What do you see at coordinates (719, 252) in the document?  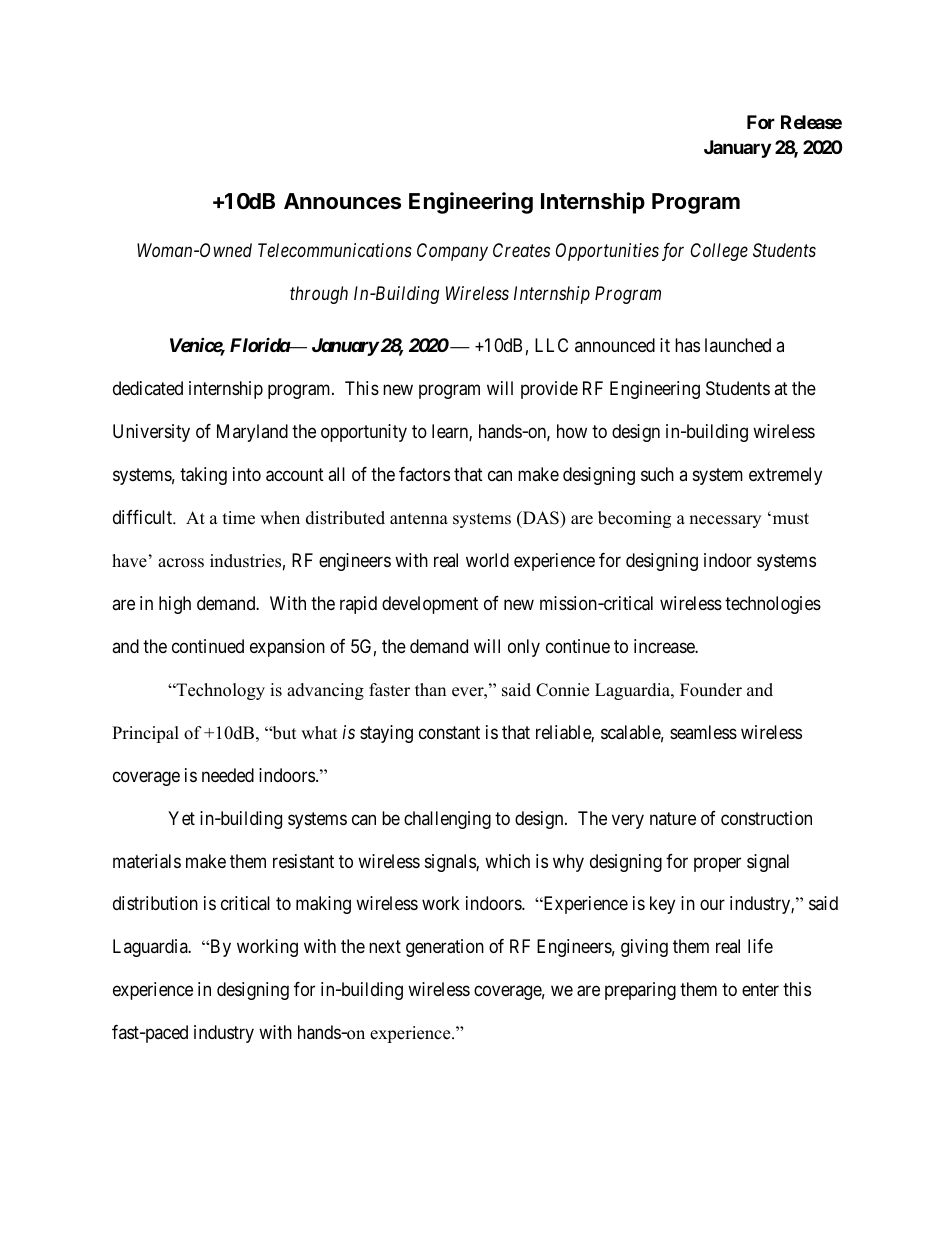 I see `College` at bounding box center [719, 252].
